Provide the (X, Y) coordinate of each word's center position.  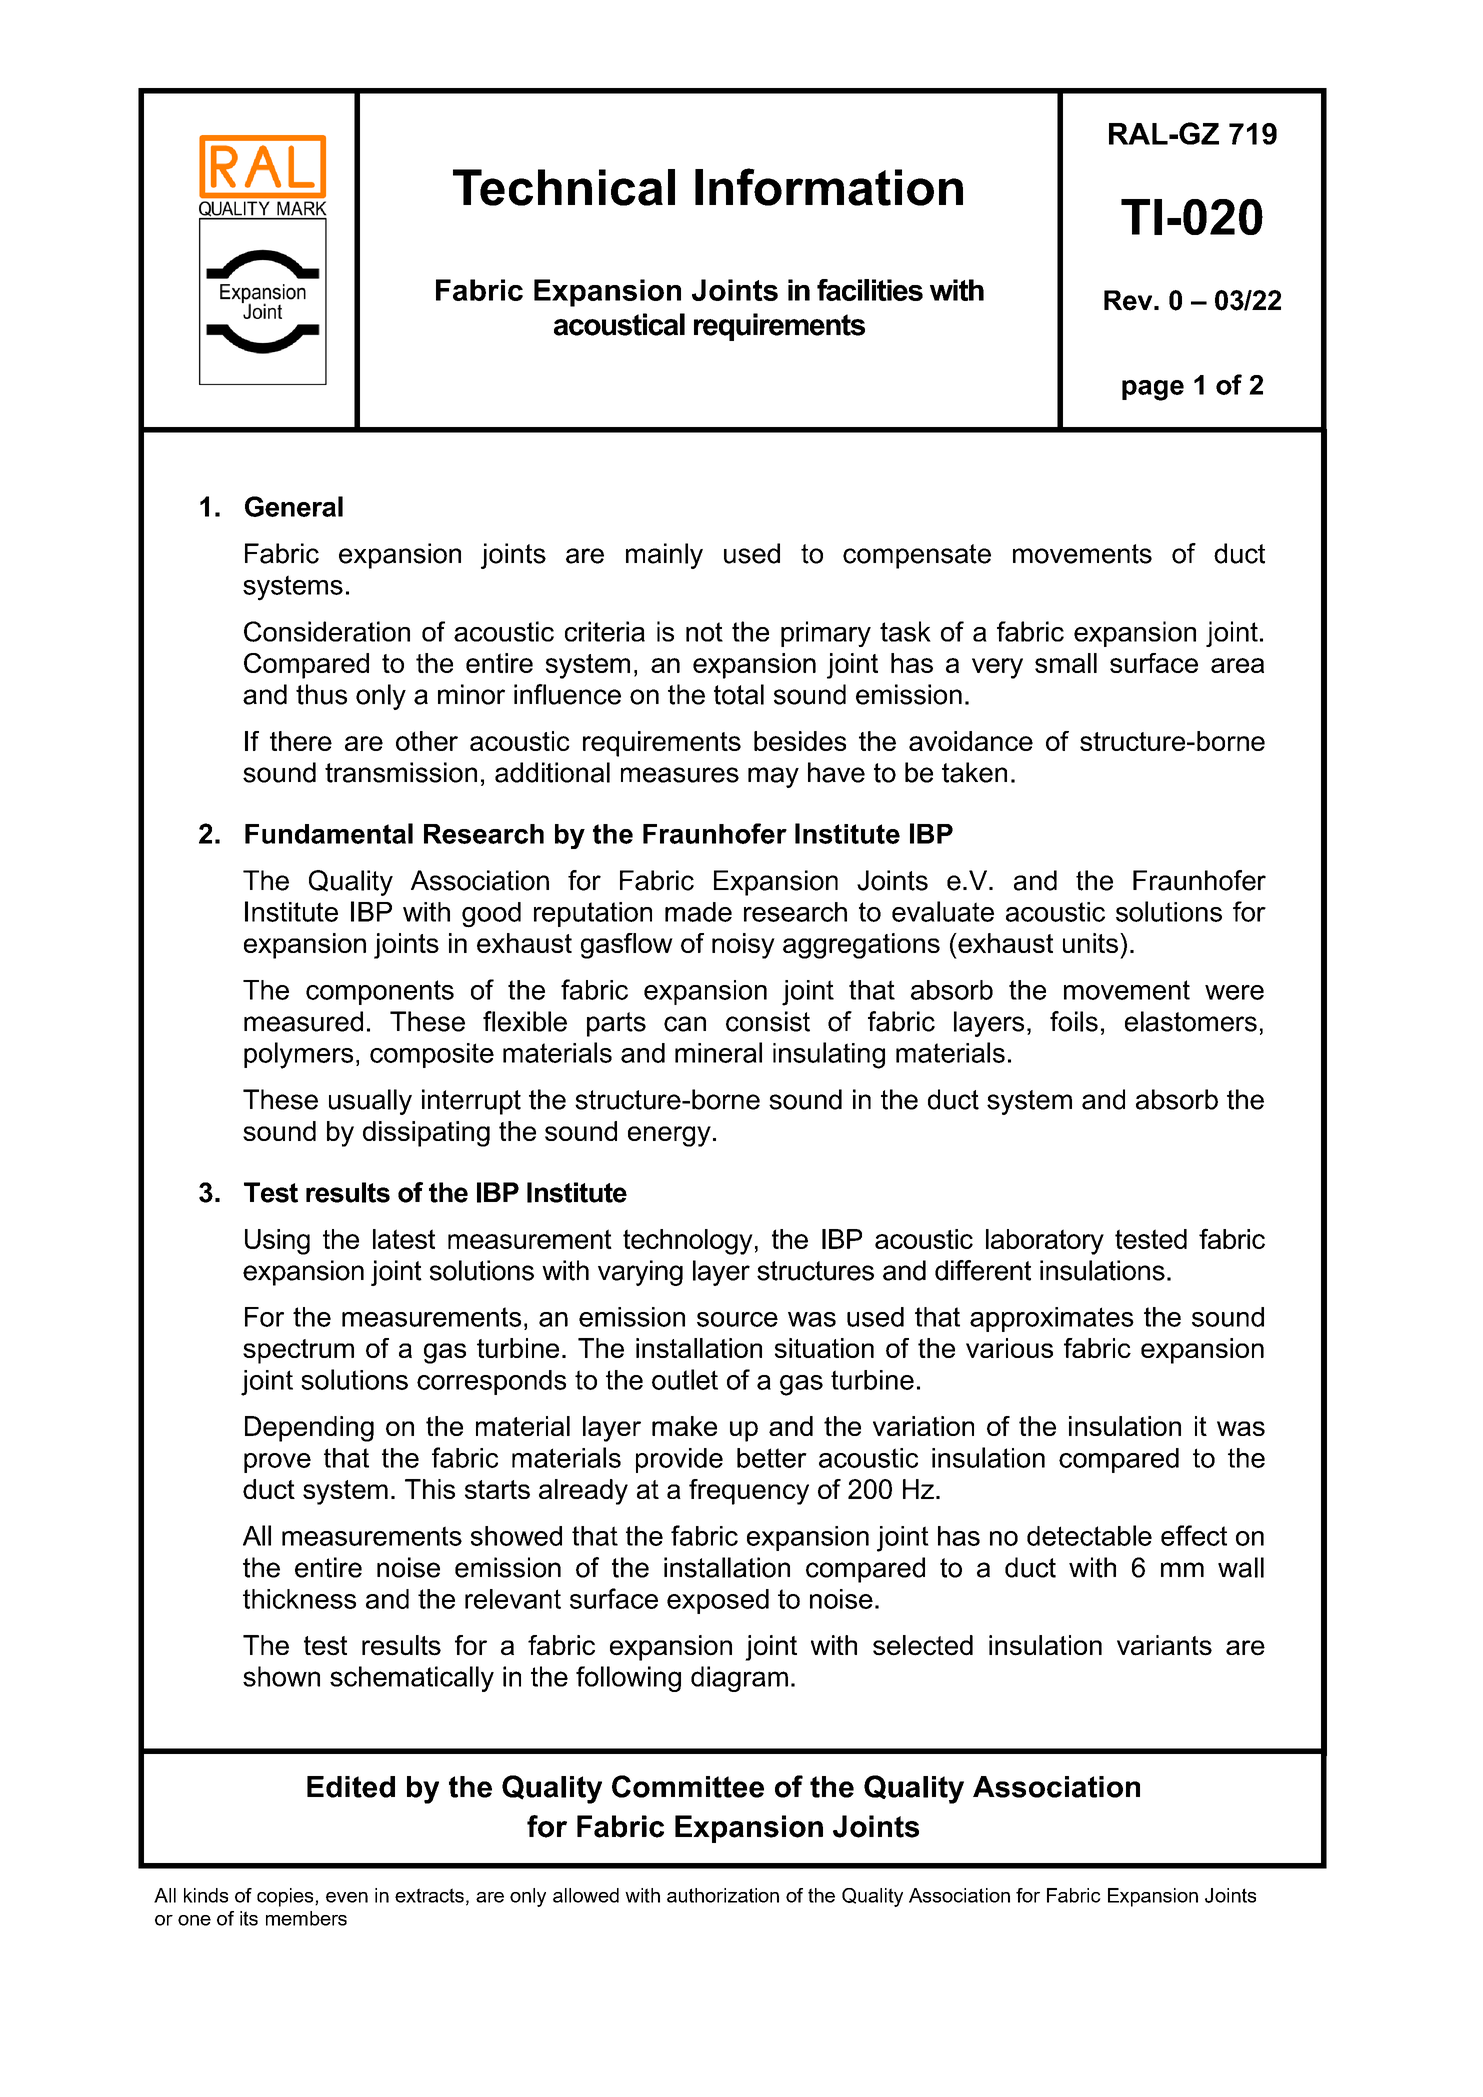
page (1153, 390)
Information (829, 187)
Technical (564, 187)
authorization (723, 1895)
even (347, 1897)
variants (1164, 1645)
